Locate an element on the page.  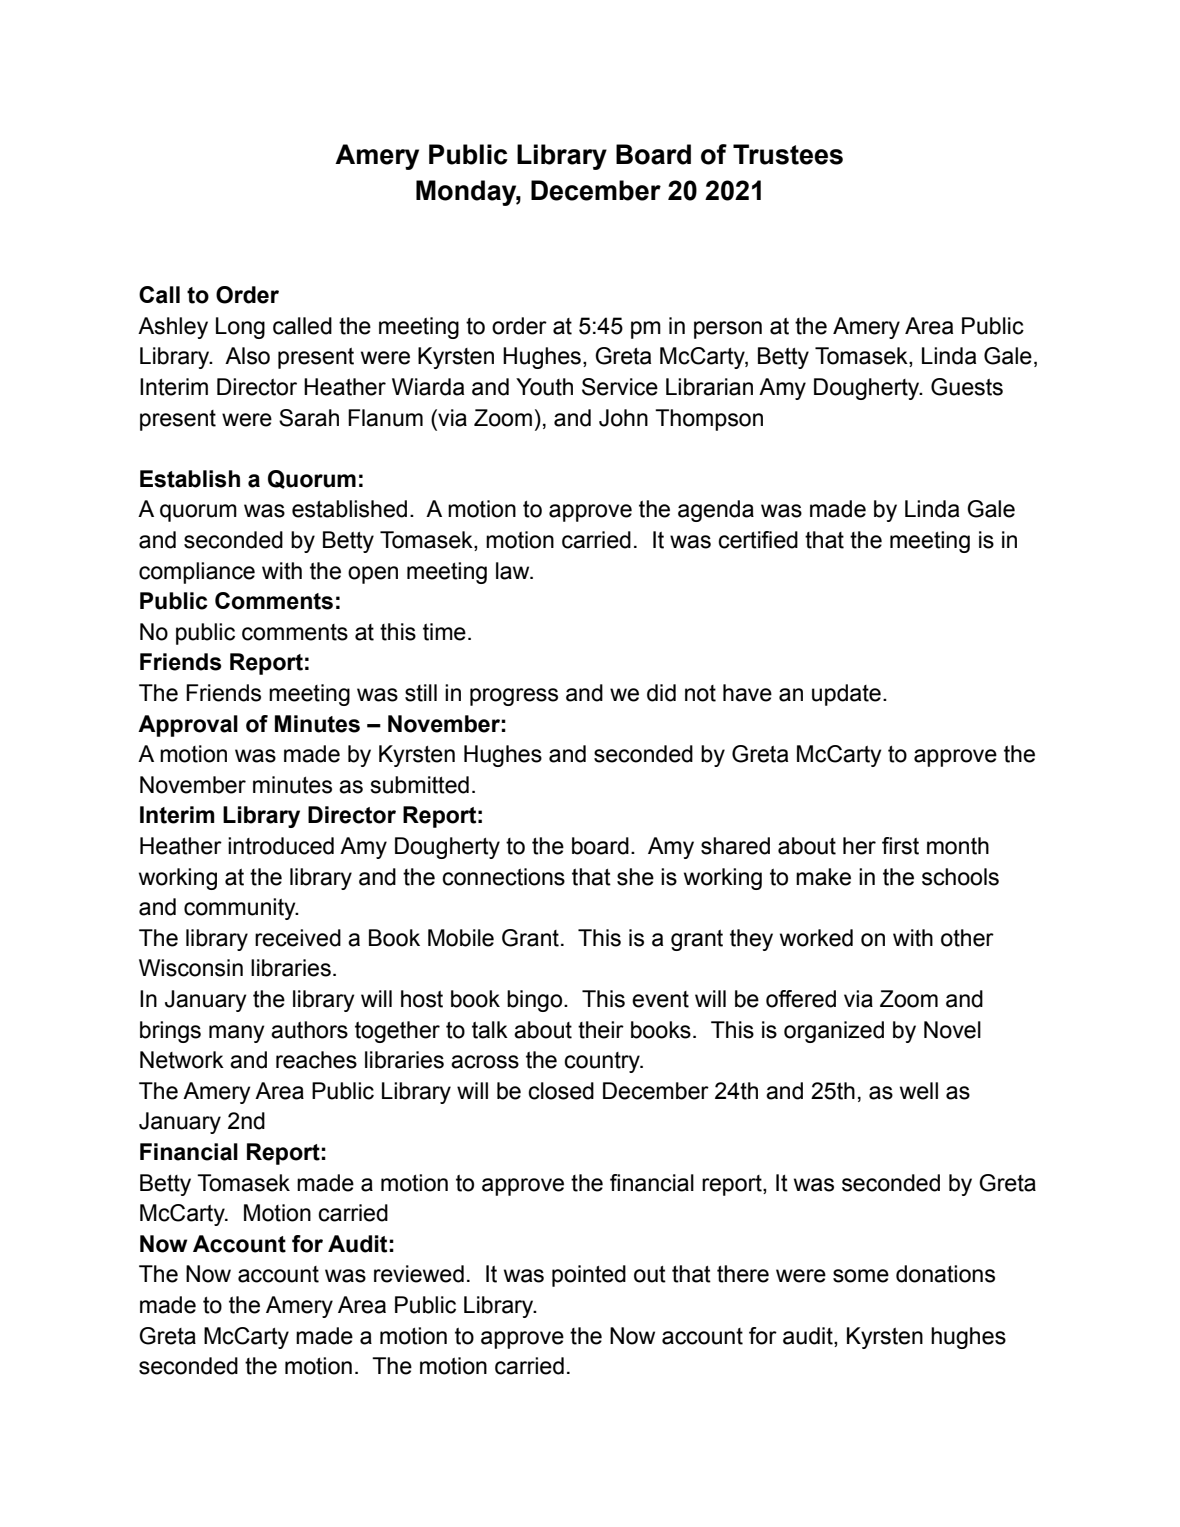
person is located at coordinates (728, 330).
